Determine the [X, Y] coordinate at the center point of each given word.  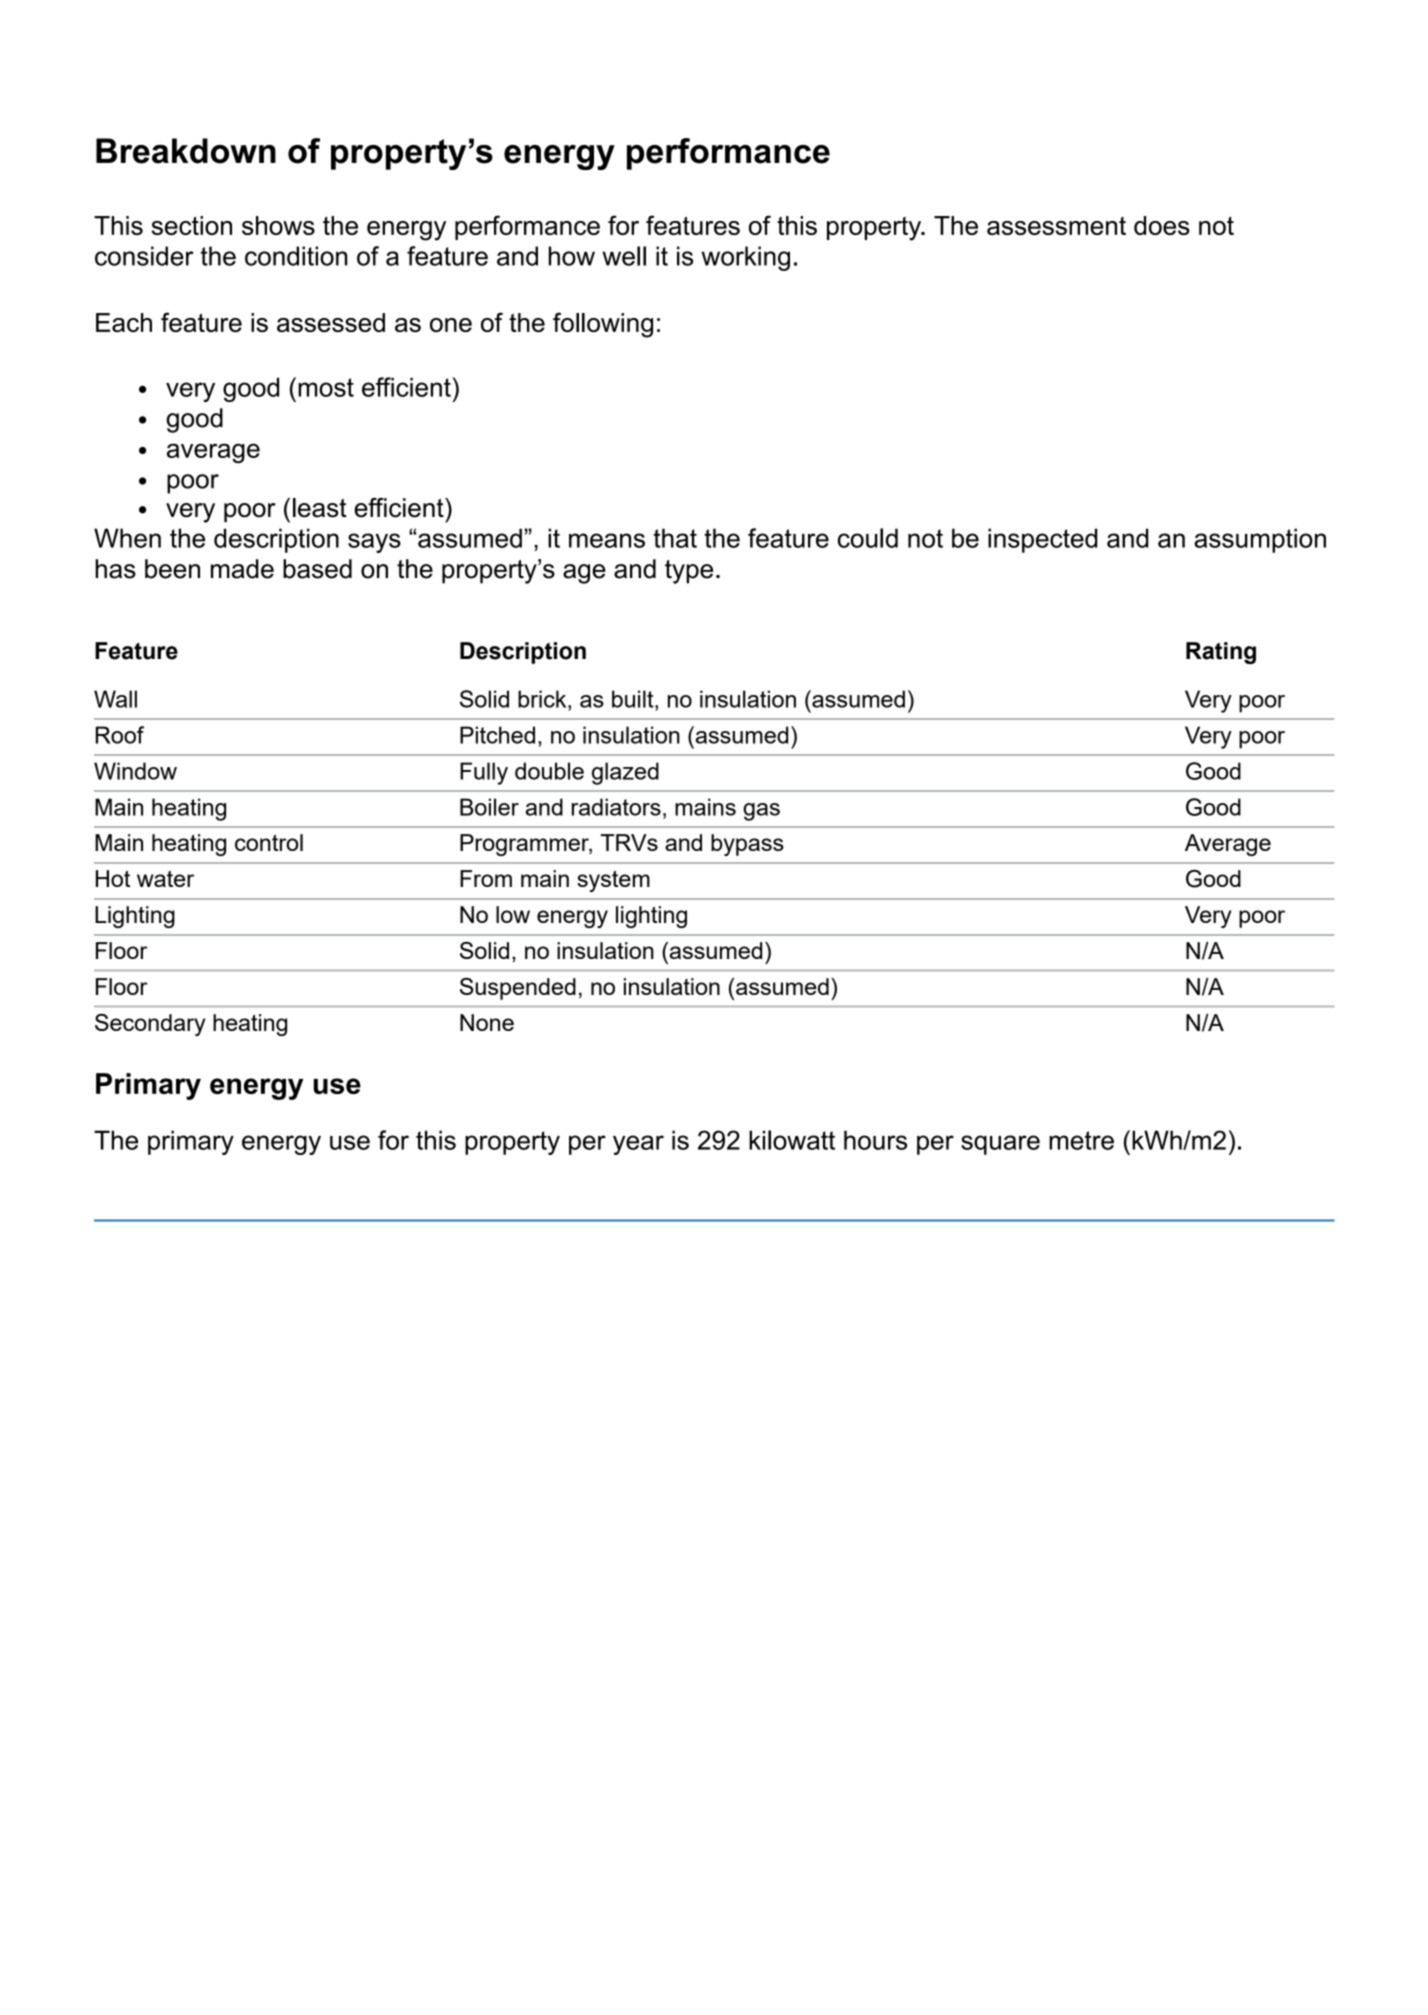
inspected [1042, 540]
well [624, 256]
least [320, 508]
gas [761, 812]
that [675, 538]
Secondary [150, 1025]
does [1162, 225]
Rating [1221, 653]
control [269, 842]
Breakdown [186, 151]
